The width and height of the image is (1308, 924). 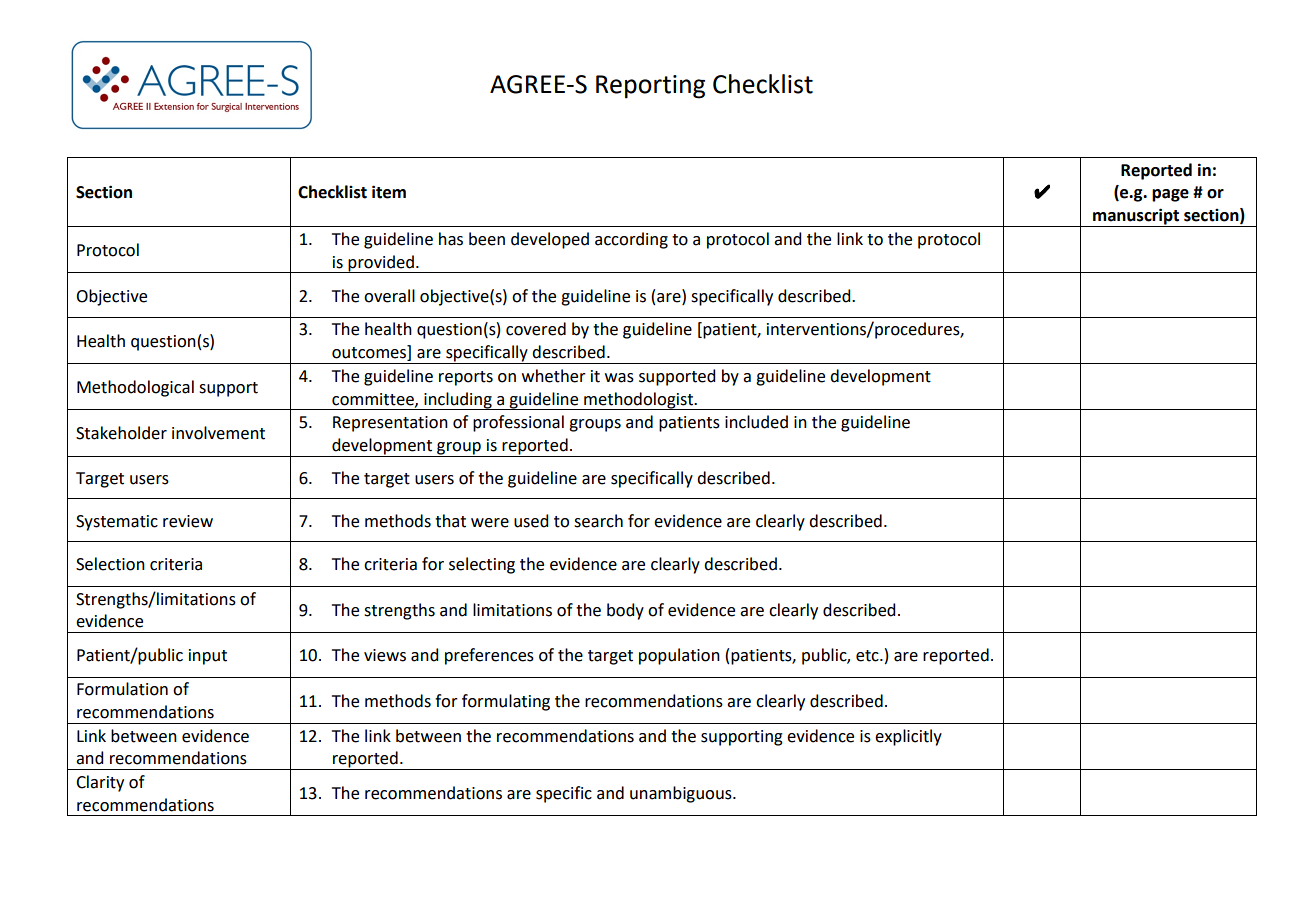 What do you see at coordinates (536, 329) in the image?
I see `covered` at bounding box center [536, 329].
